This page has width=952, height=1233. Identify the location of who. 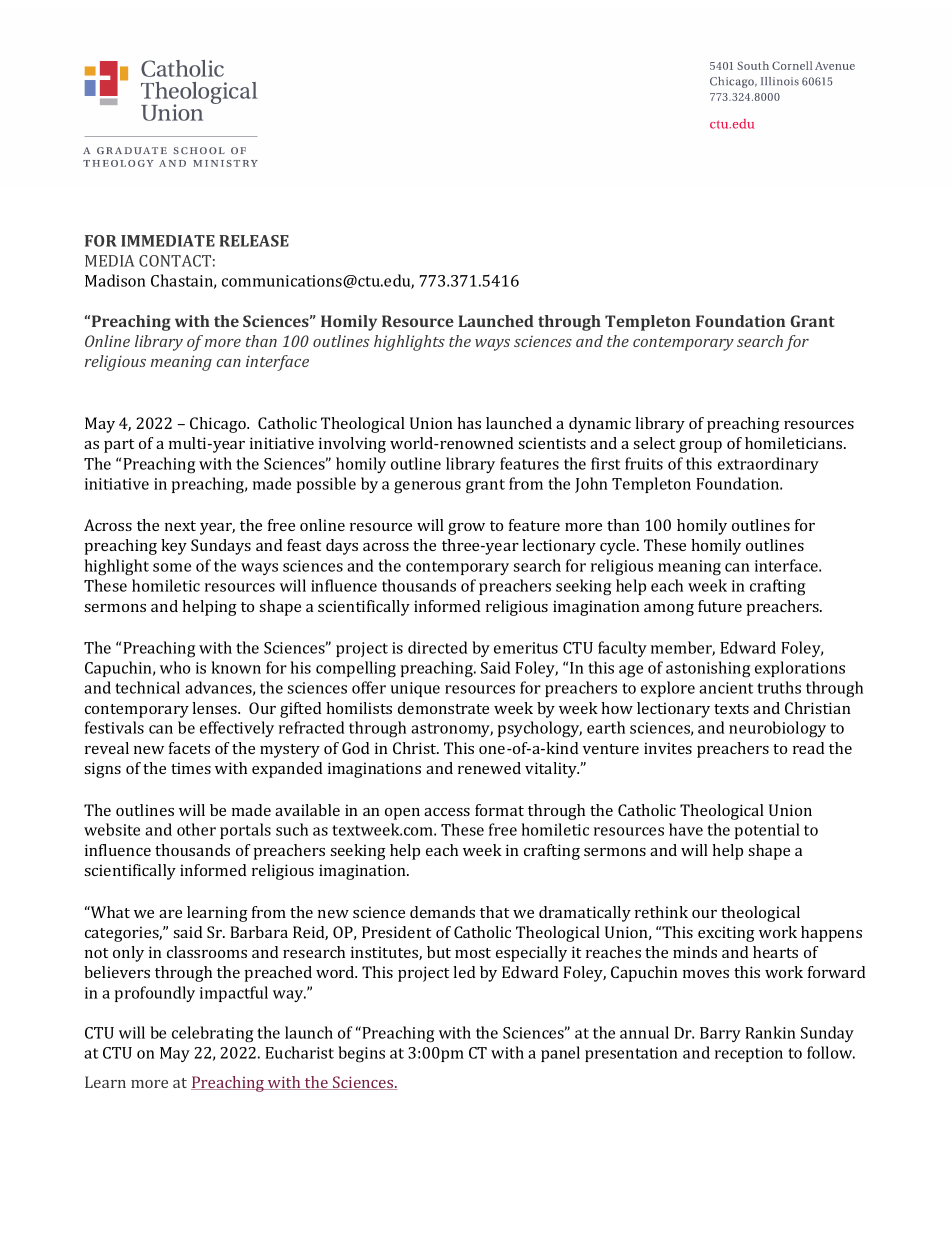
(175, 667).
